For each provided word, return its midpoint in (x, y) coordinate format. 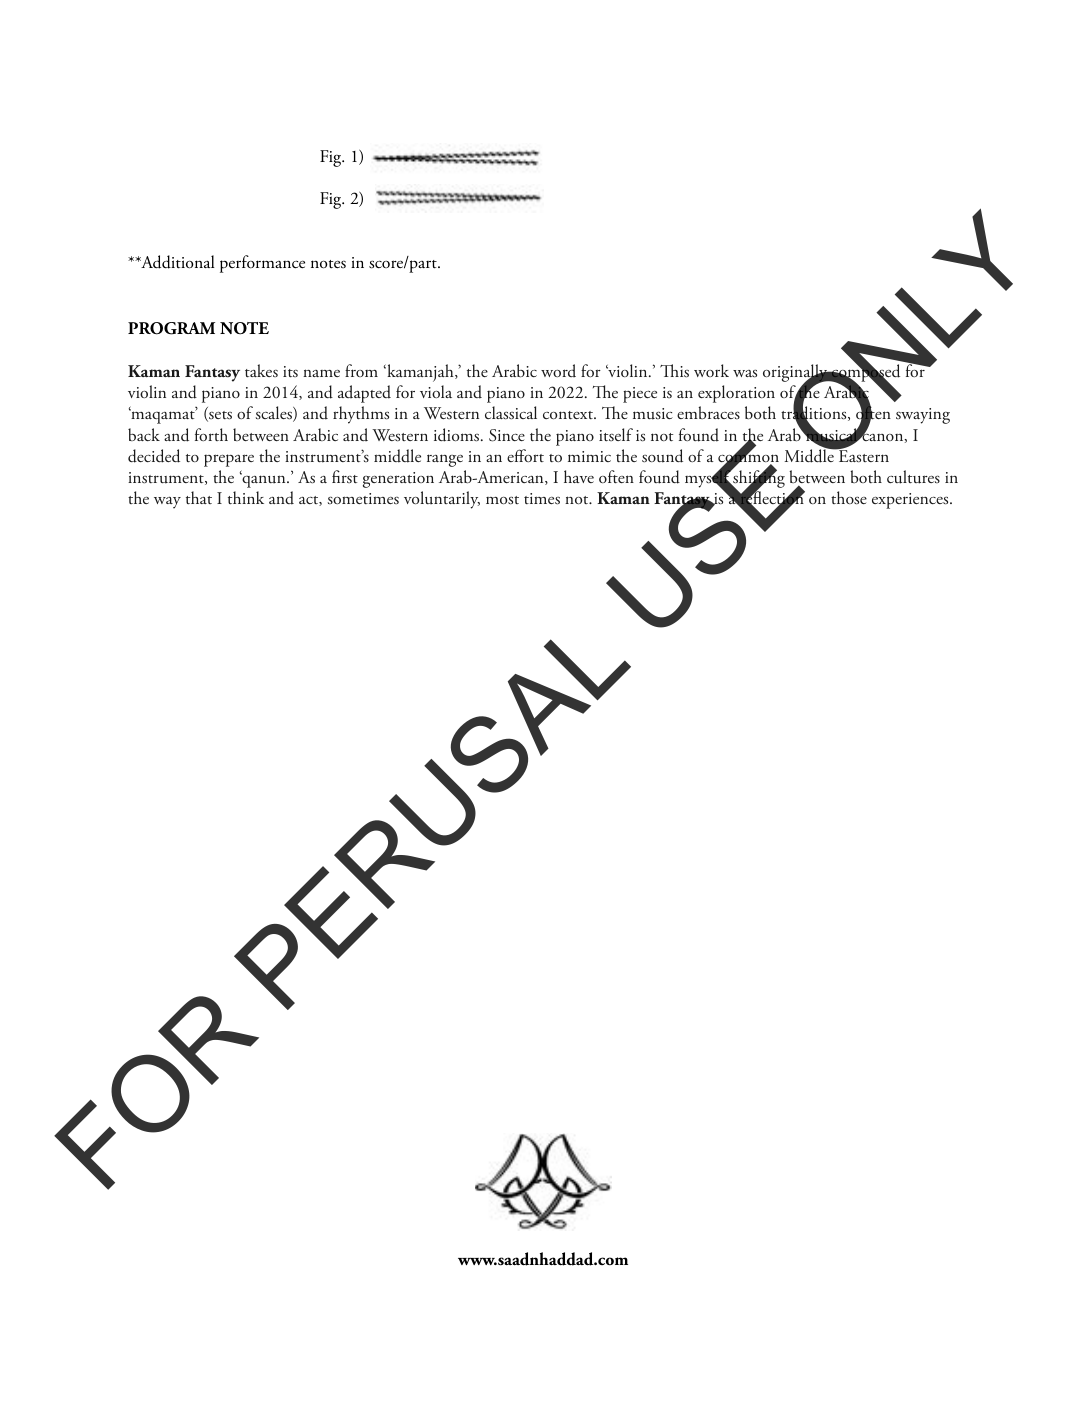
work (711, 370)
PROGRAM (171, 328)
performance (262, 264)
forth (211, 434)
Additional (177, 262)
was (745, 373)
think (246, 497)
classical (511, 413)
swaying (923, 416)
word (558, 370)
